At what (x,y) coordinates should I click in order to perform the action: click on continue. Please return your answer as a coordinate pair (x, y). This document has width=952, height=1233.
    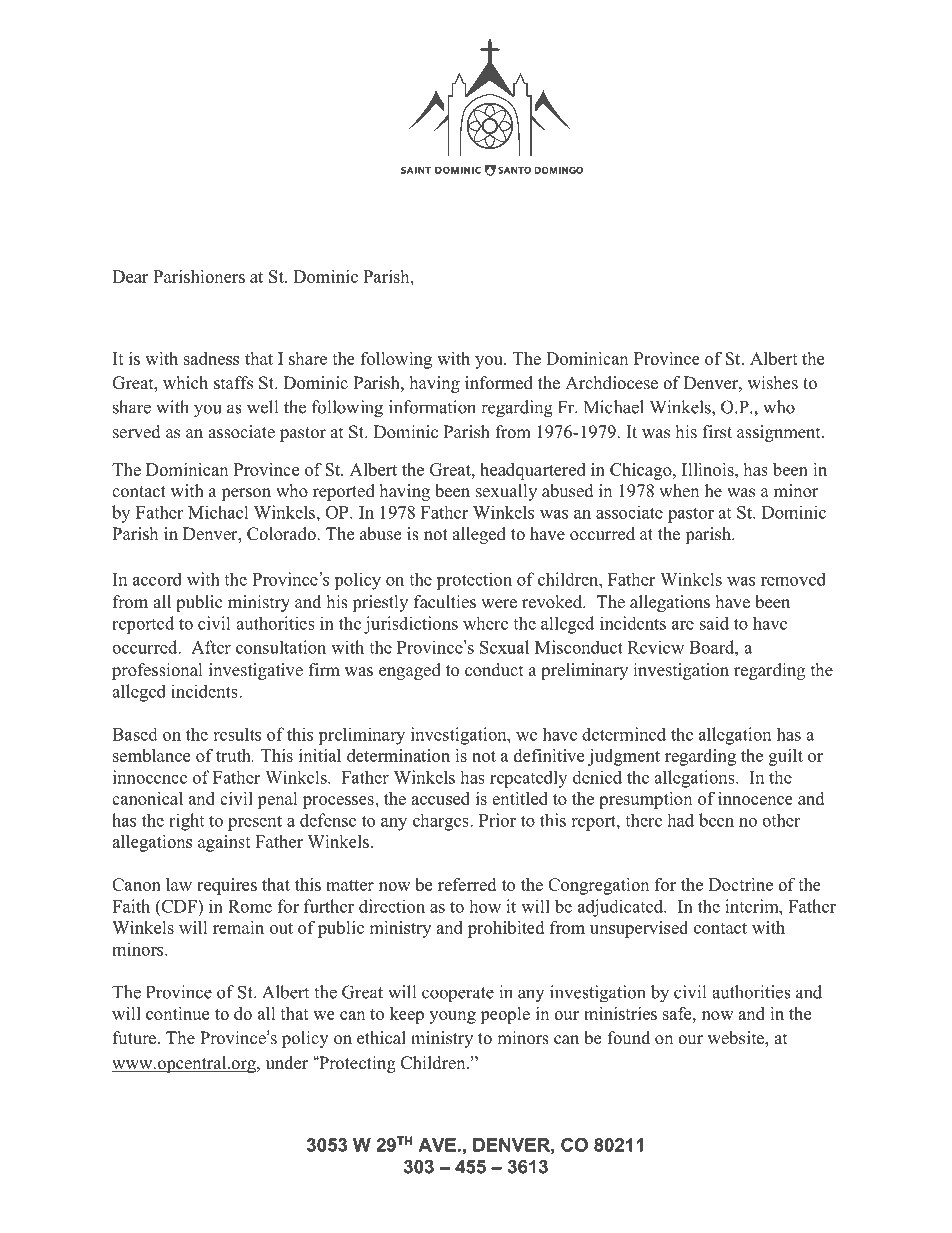
    Looking at the image, I should click on (177, 1013).
